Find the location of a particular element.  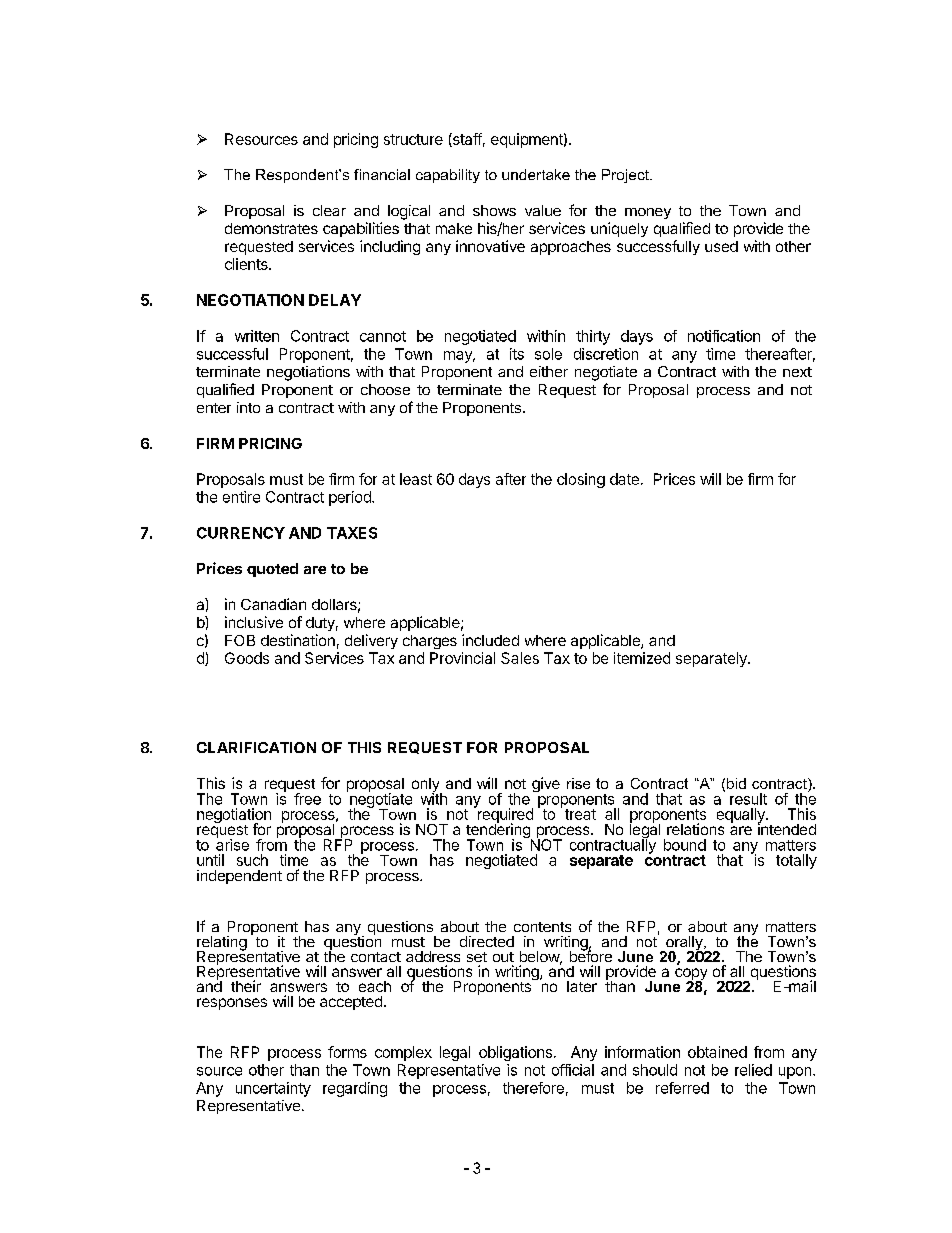

such is located at coordinates (252, 860).
